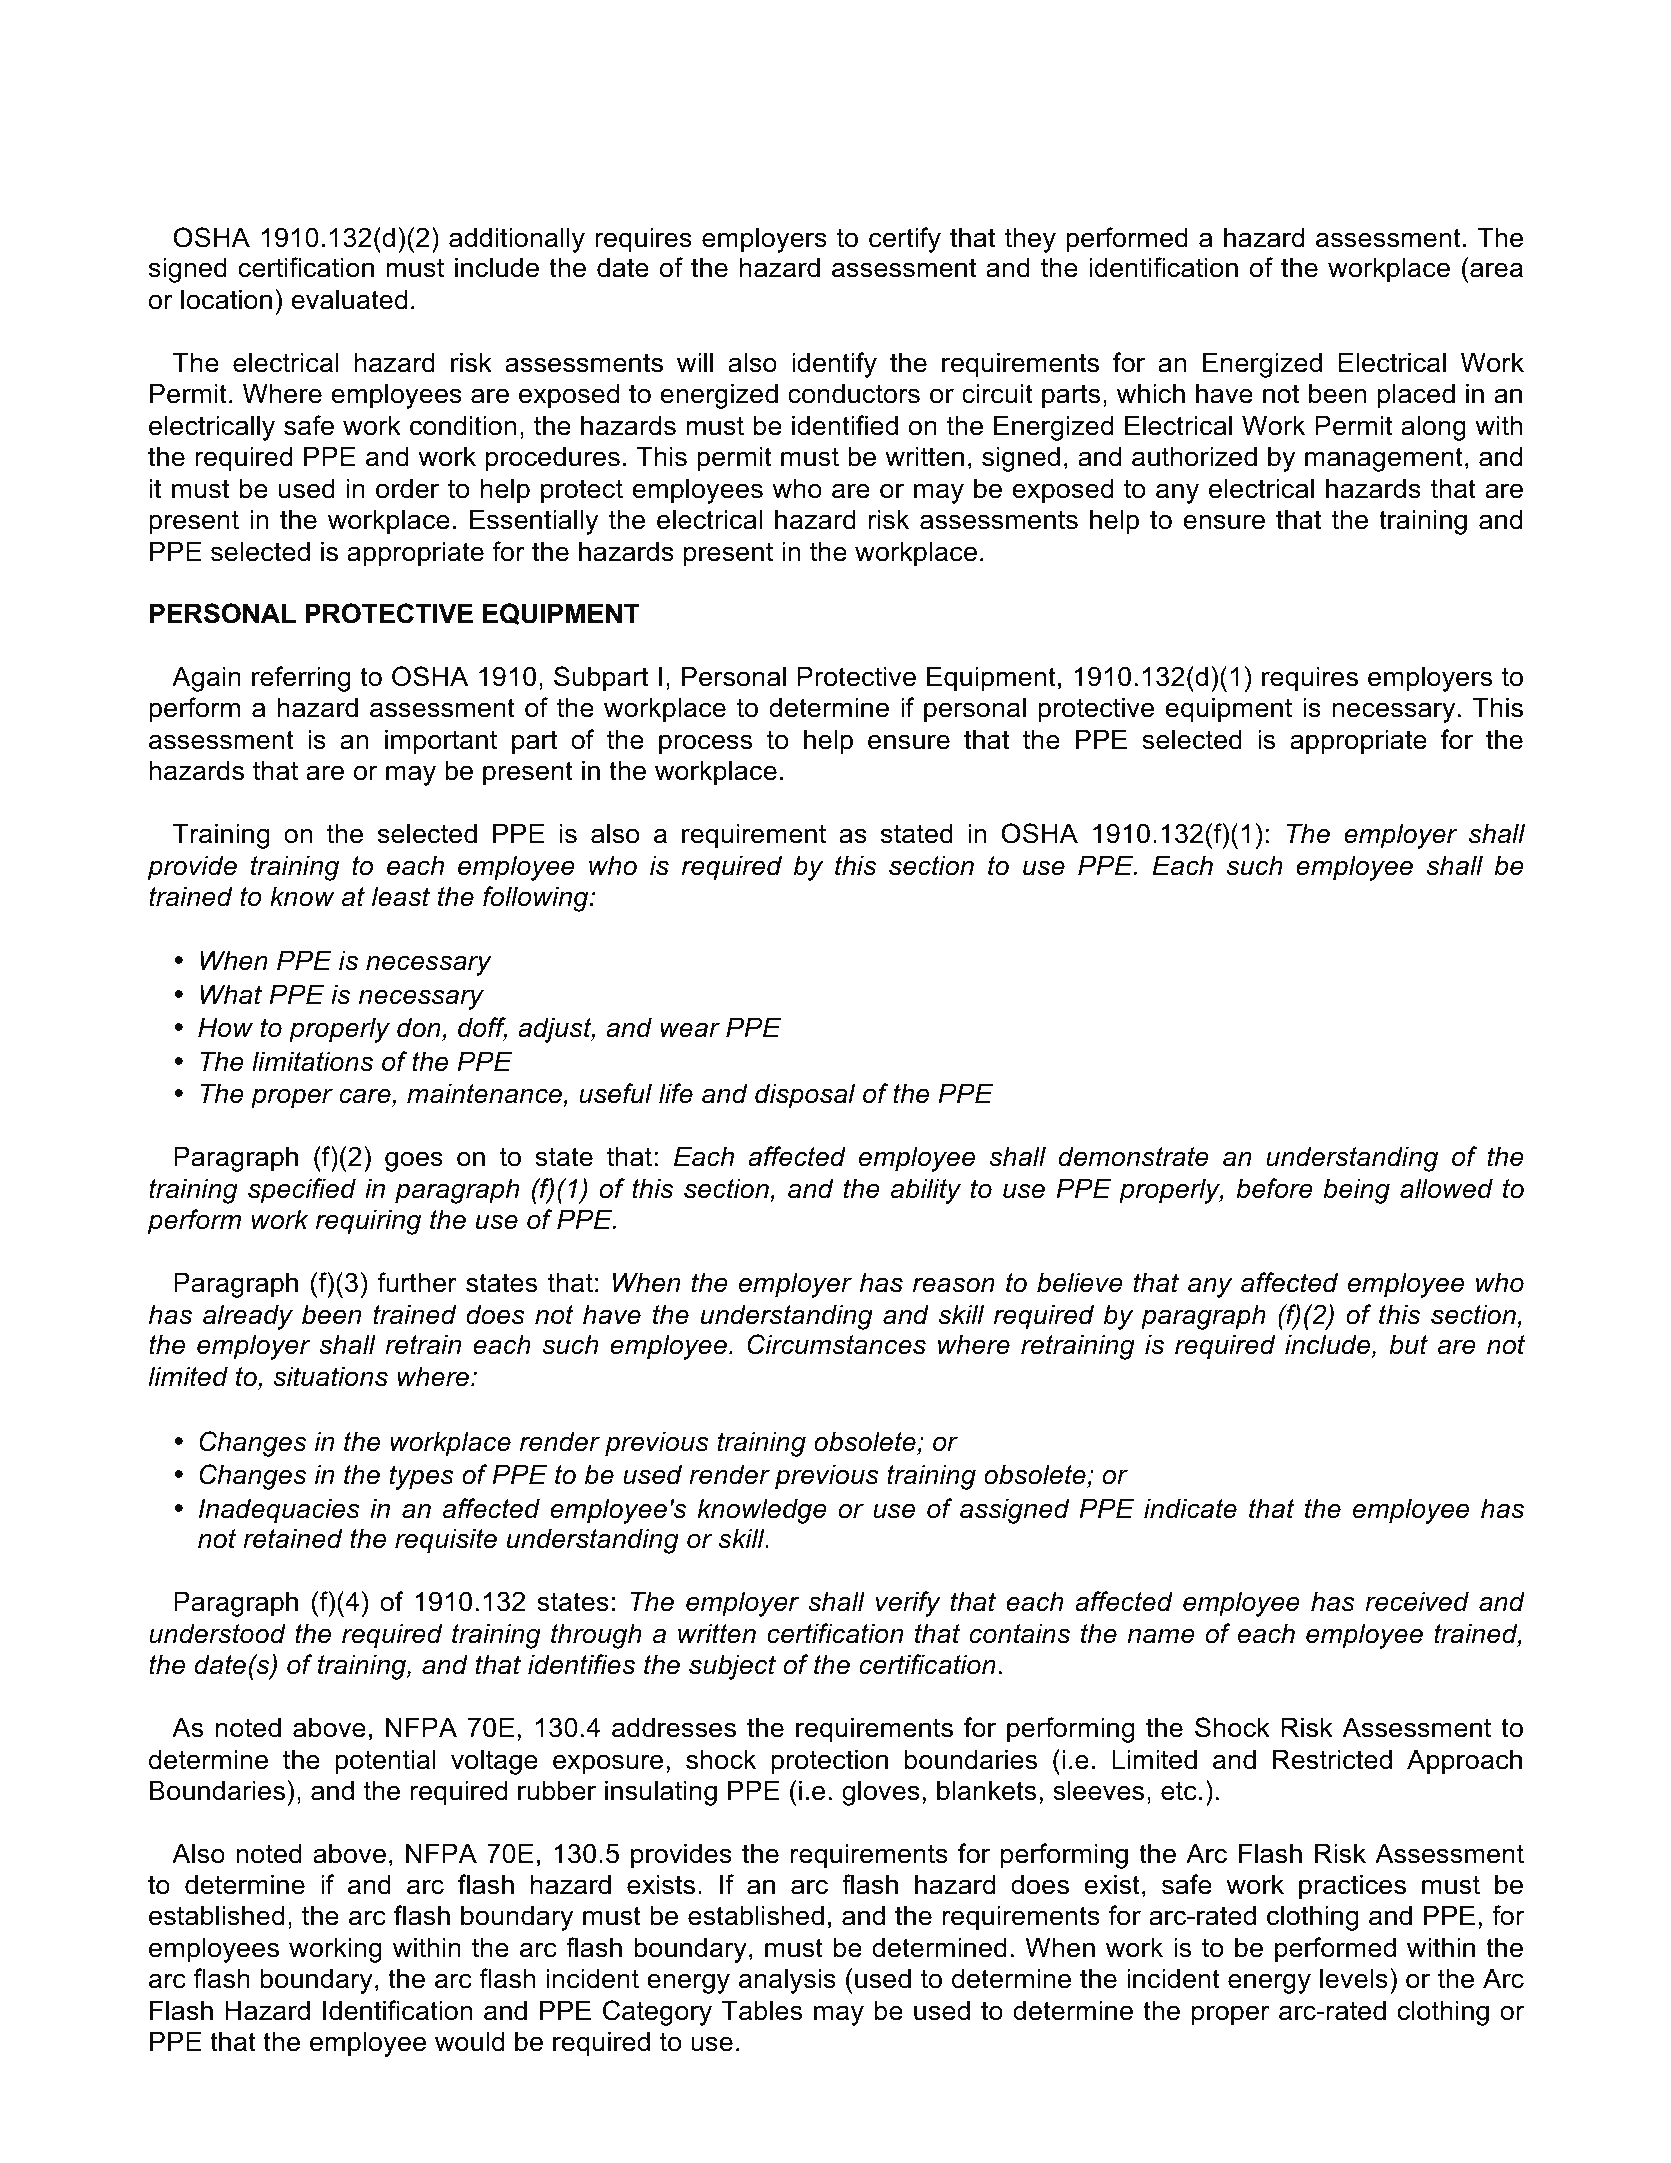 Image resolution: width=1671 pixels, height=2163 pixels. Describe the element at coordinates (469, 2041) in the document. I see `would` at that location.
